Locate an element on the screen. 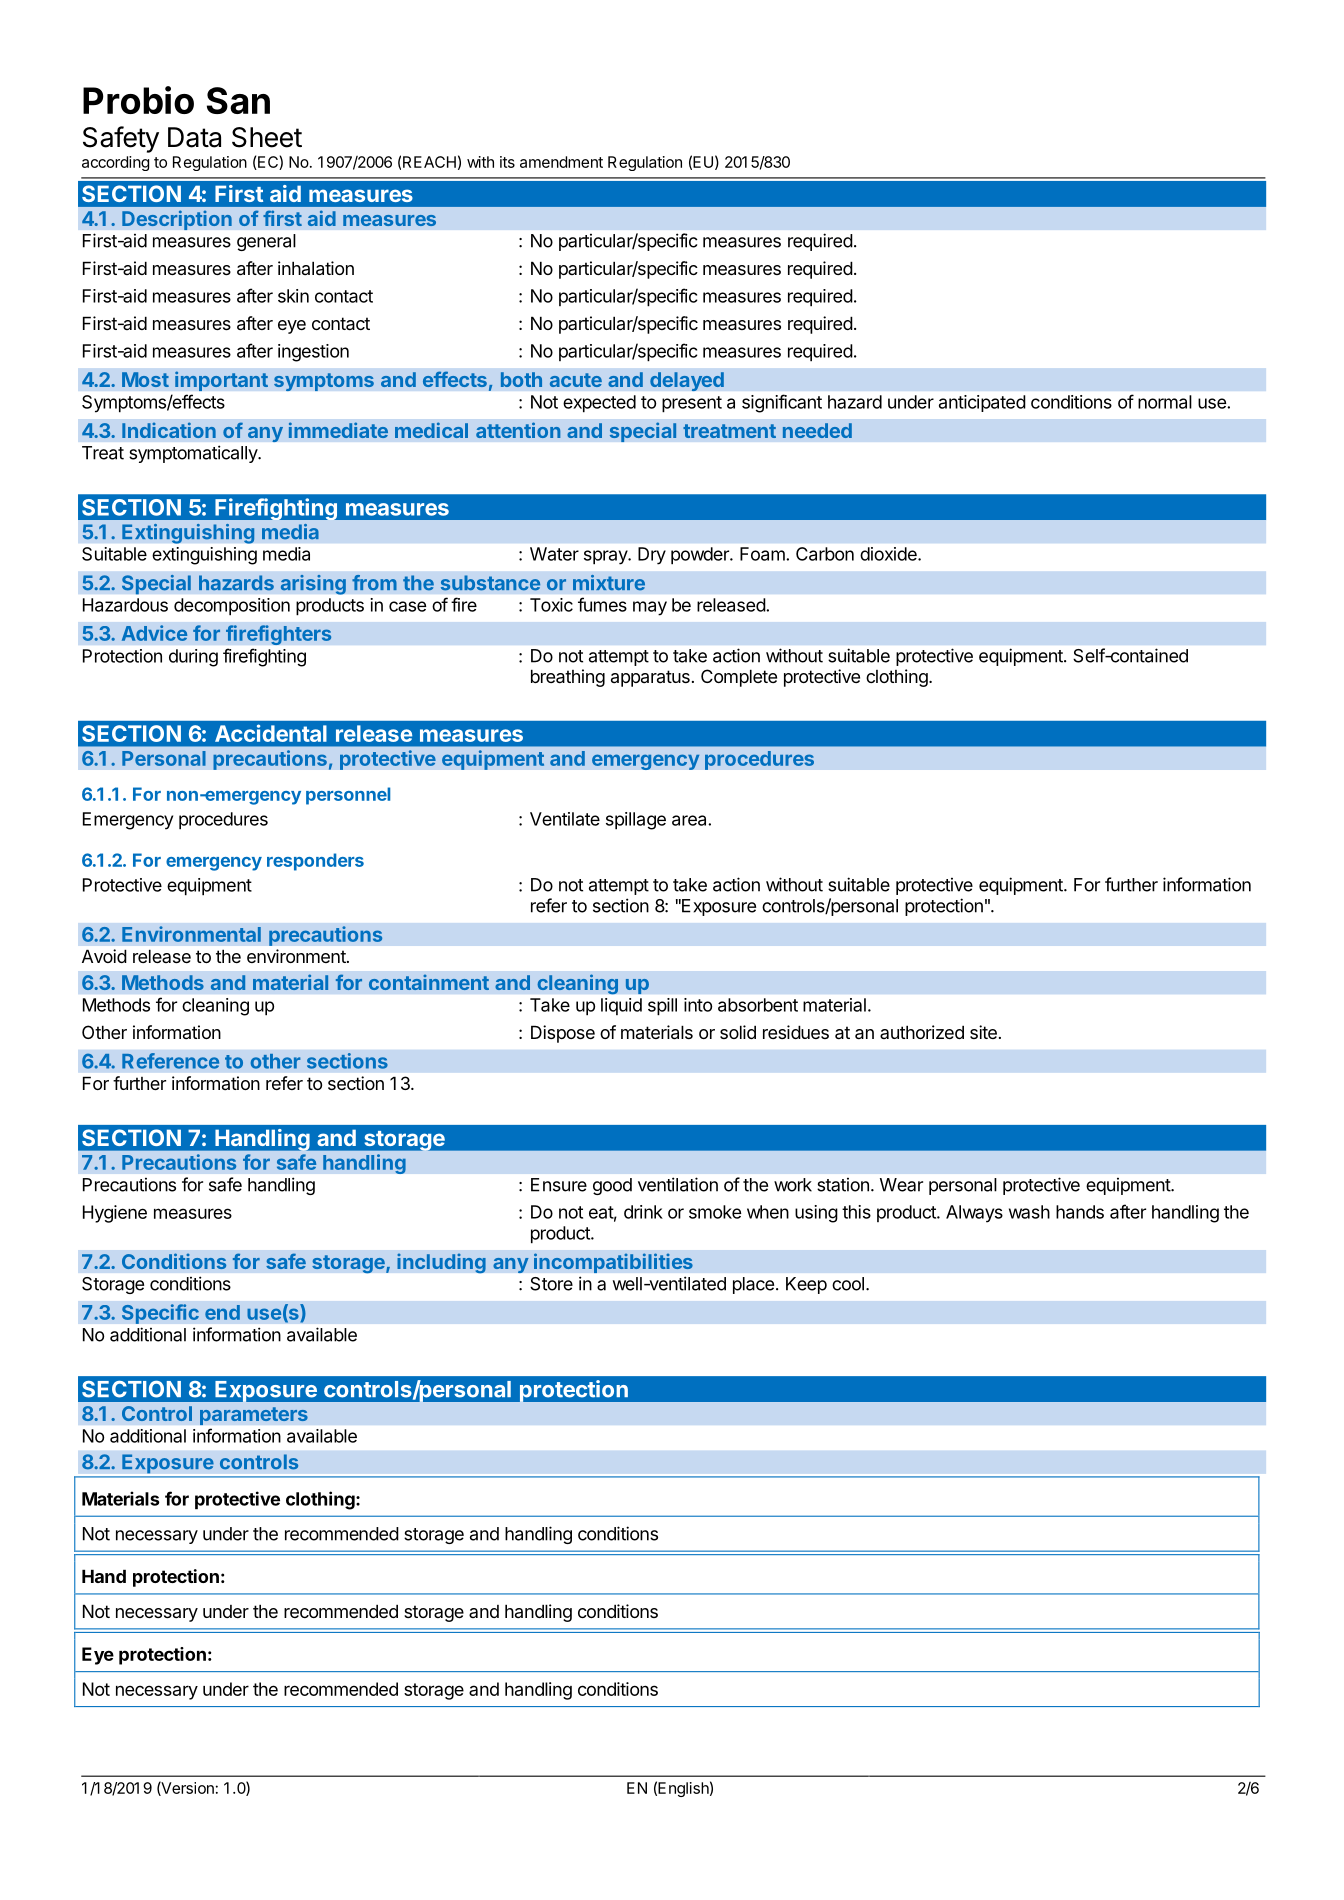 This screenshot has height=1900, width=1344. decomposition is located at coordinates (232, 607).
